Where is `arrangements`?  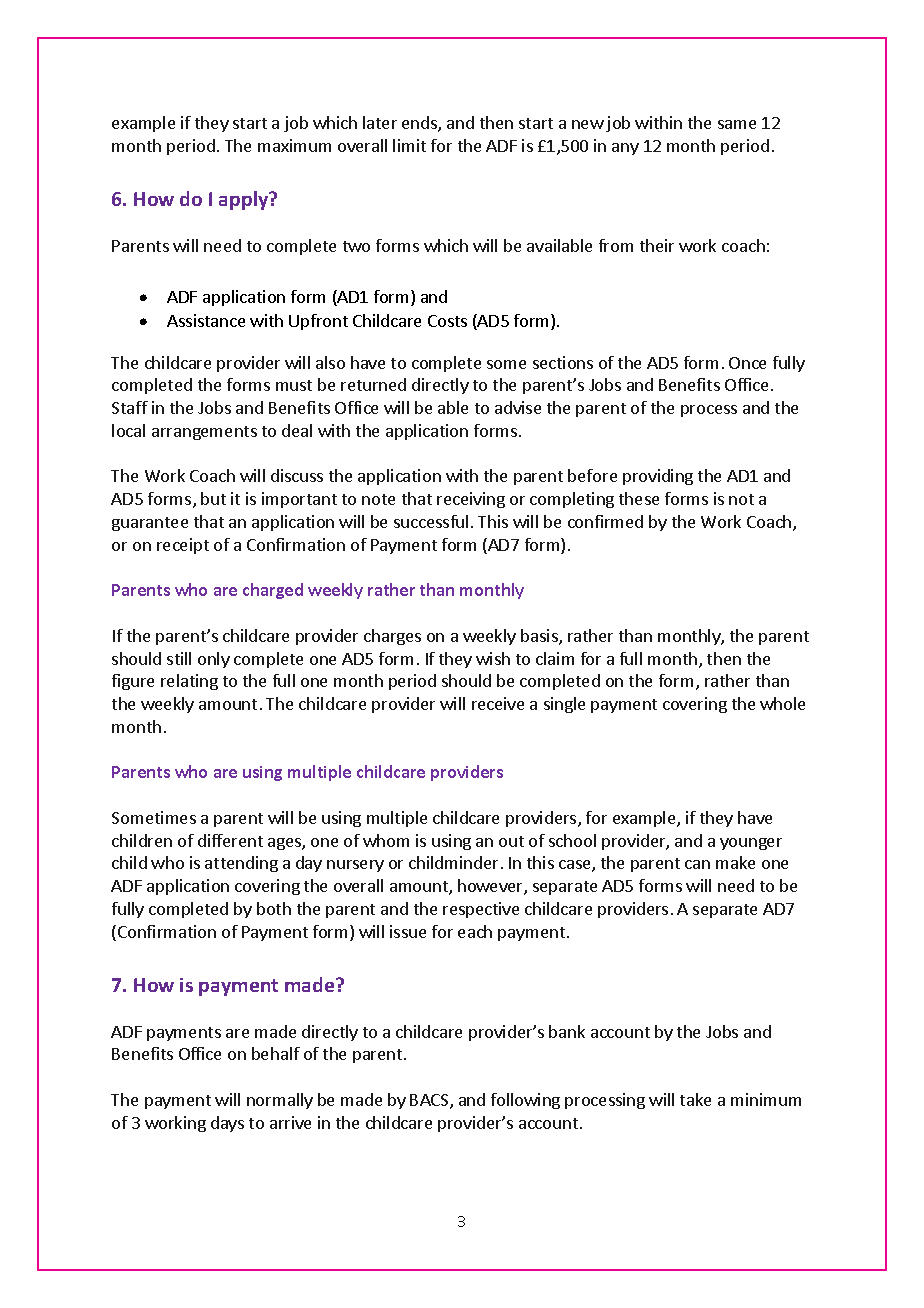
arrangements is located at coordinates (204, 433).
